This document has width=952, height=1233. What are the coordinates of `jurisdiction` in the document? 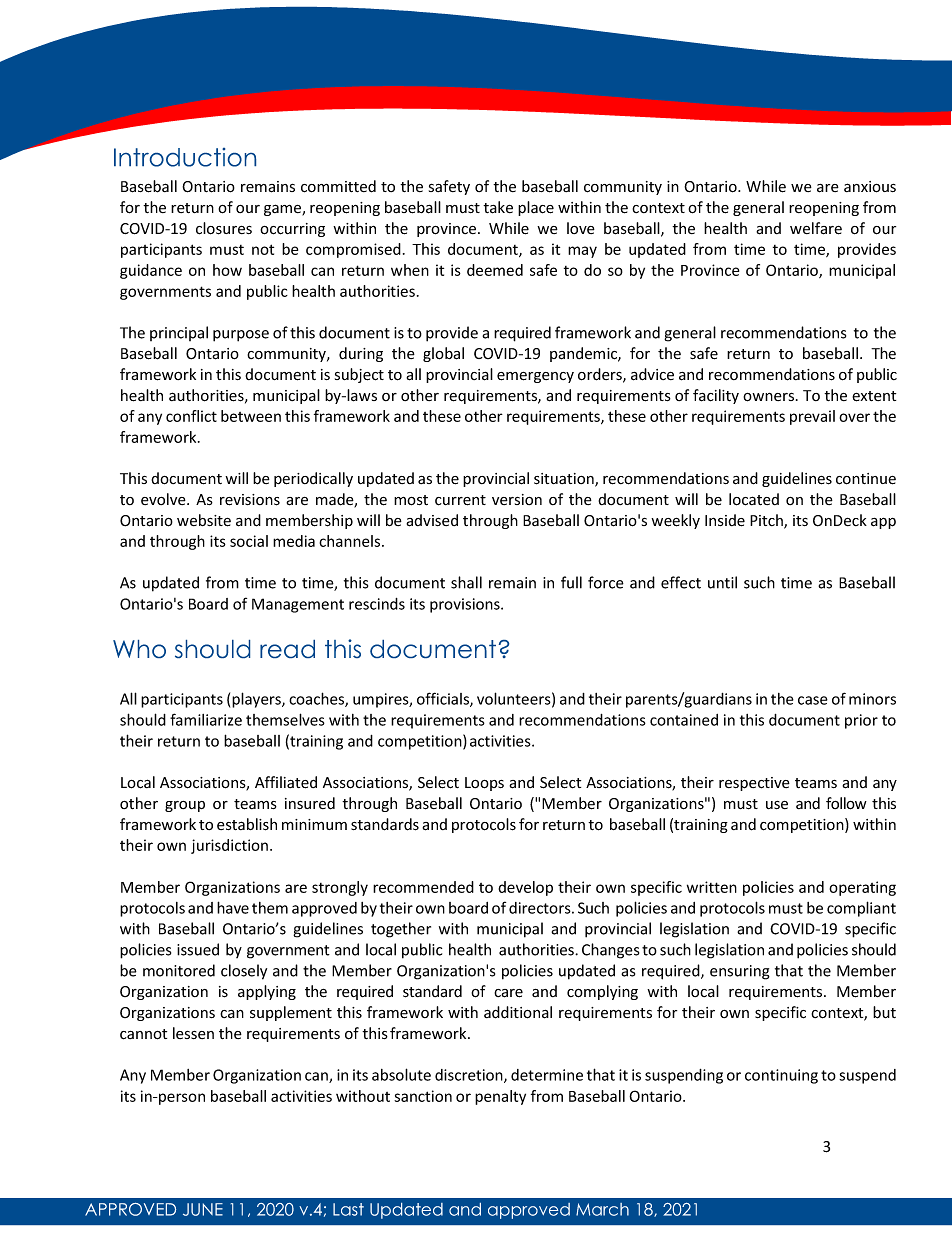 It's located at (229, 846).
